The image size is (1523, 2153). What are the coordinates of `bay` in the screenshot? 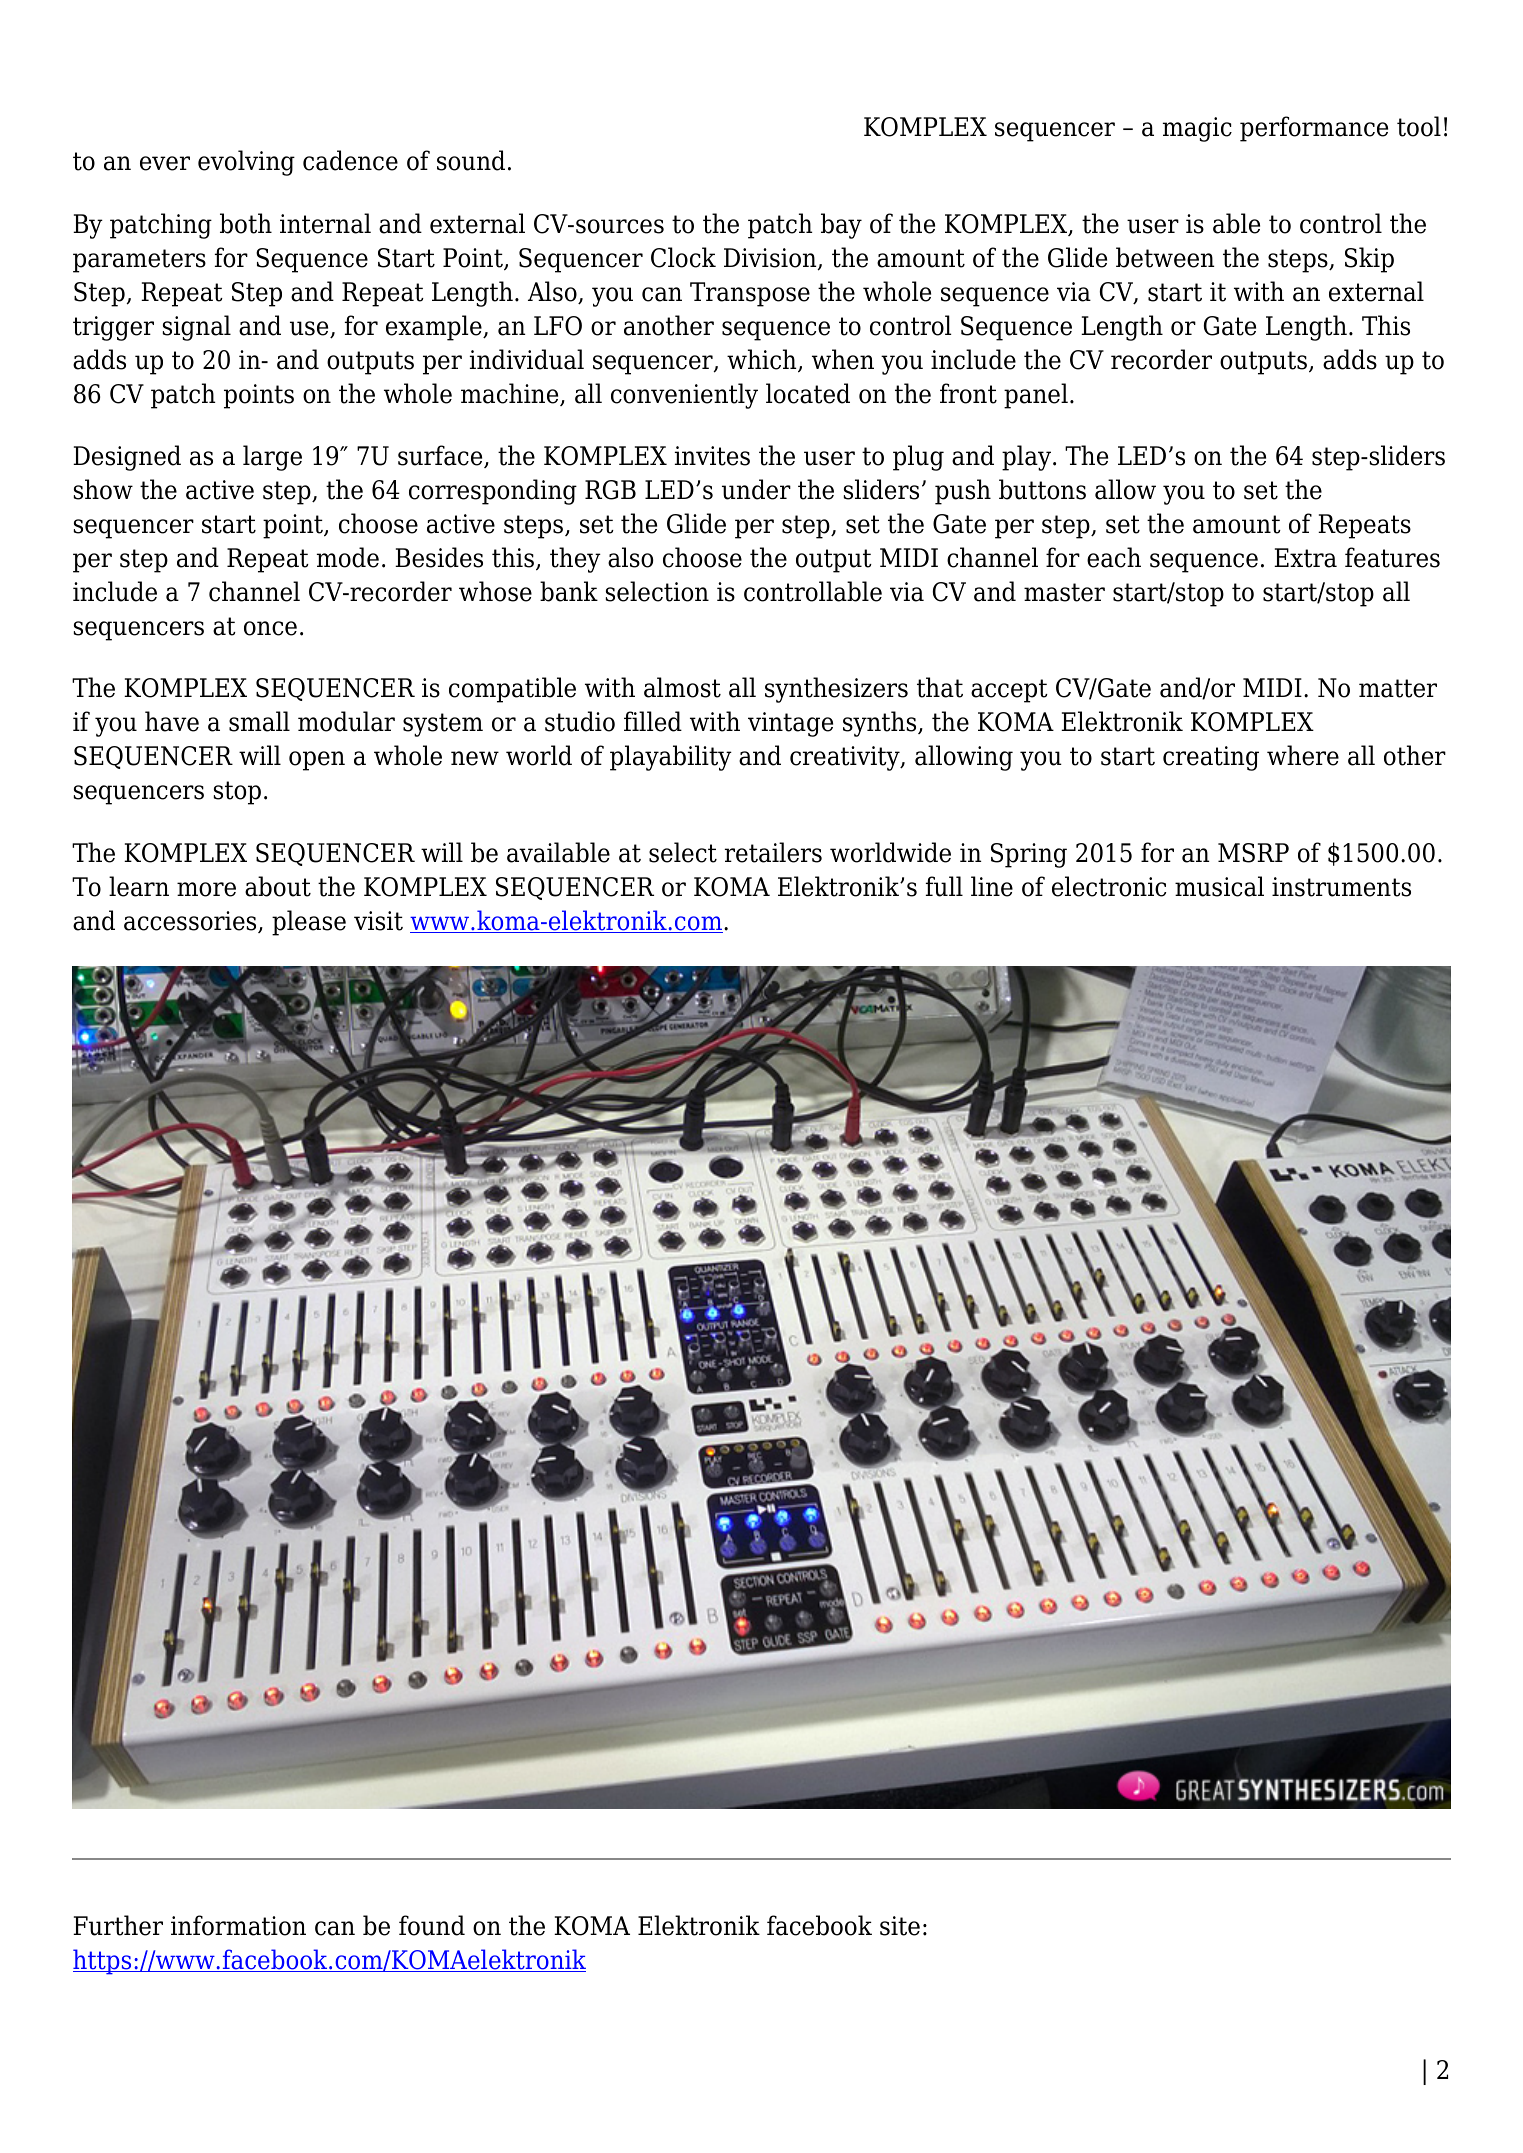 It's located at (841, 226).
